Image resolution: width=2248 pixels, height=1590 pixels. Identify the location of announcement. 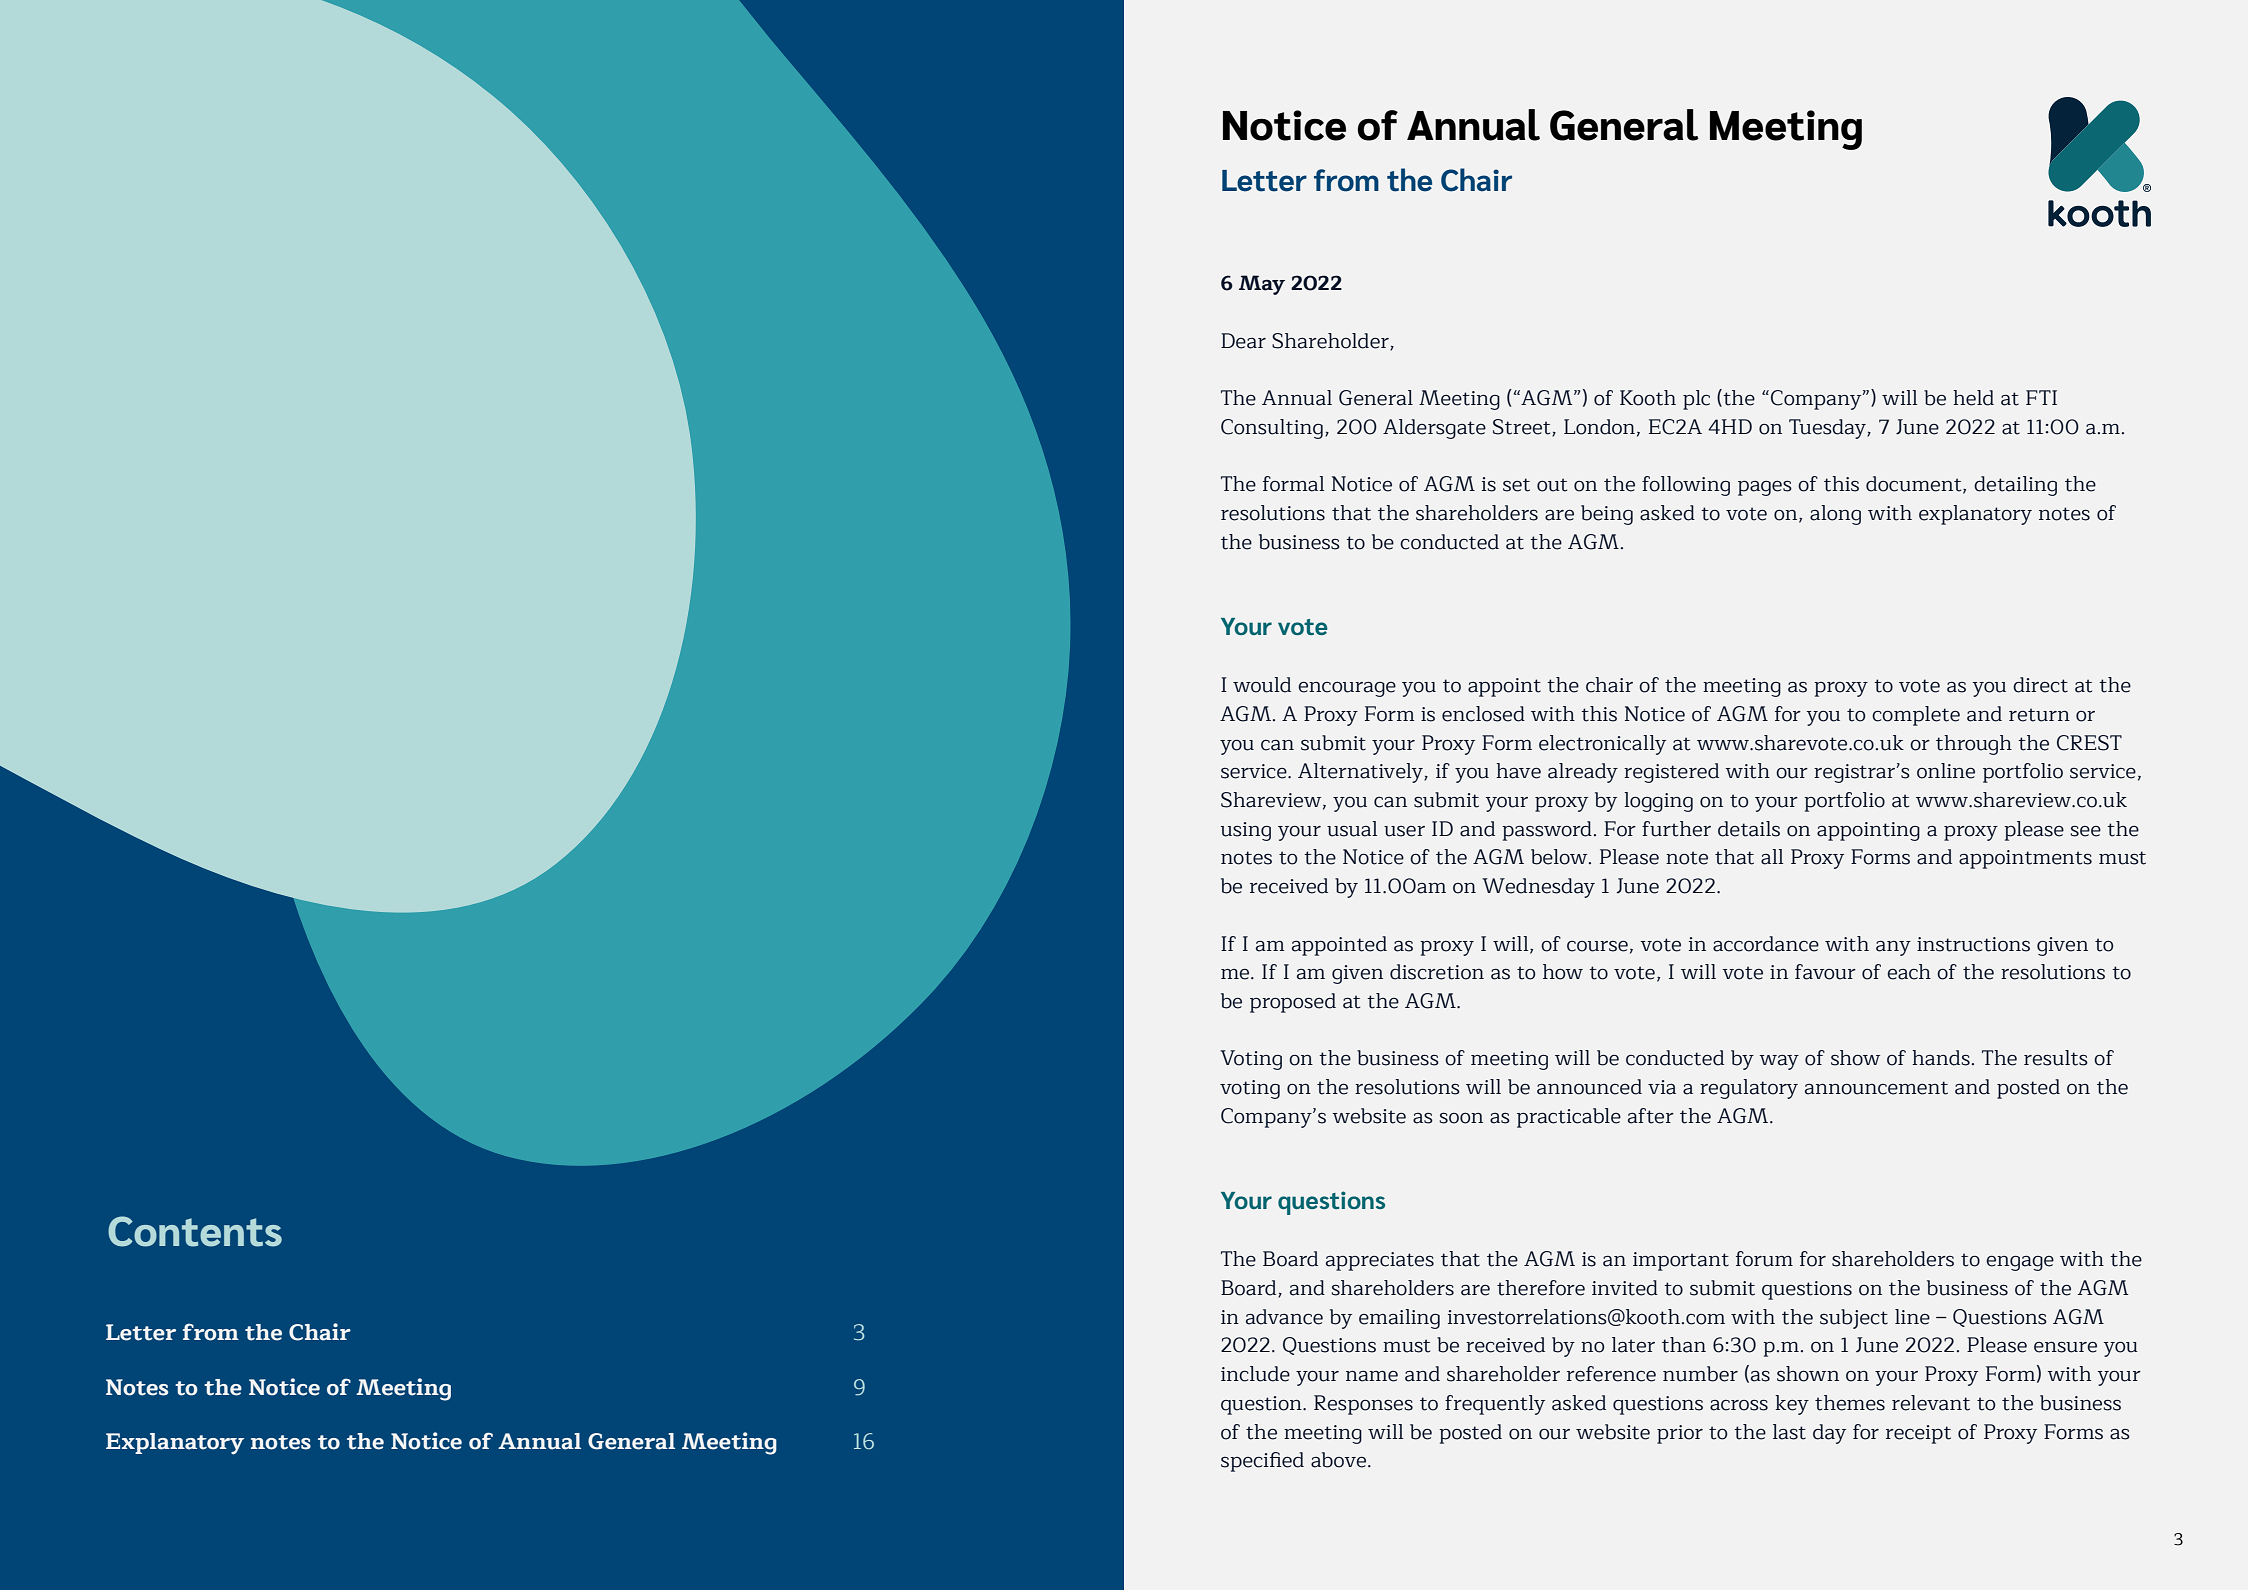
(1876, 1088).
